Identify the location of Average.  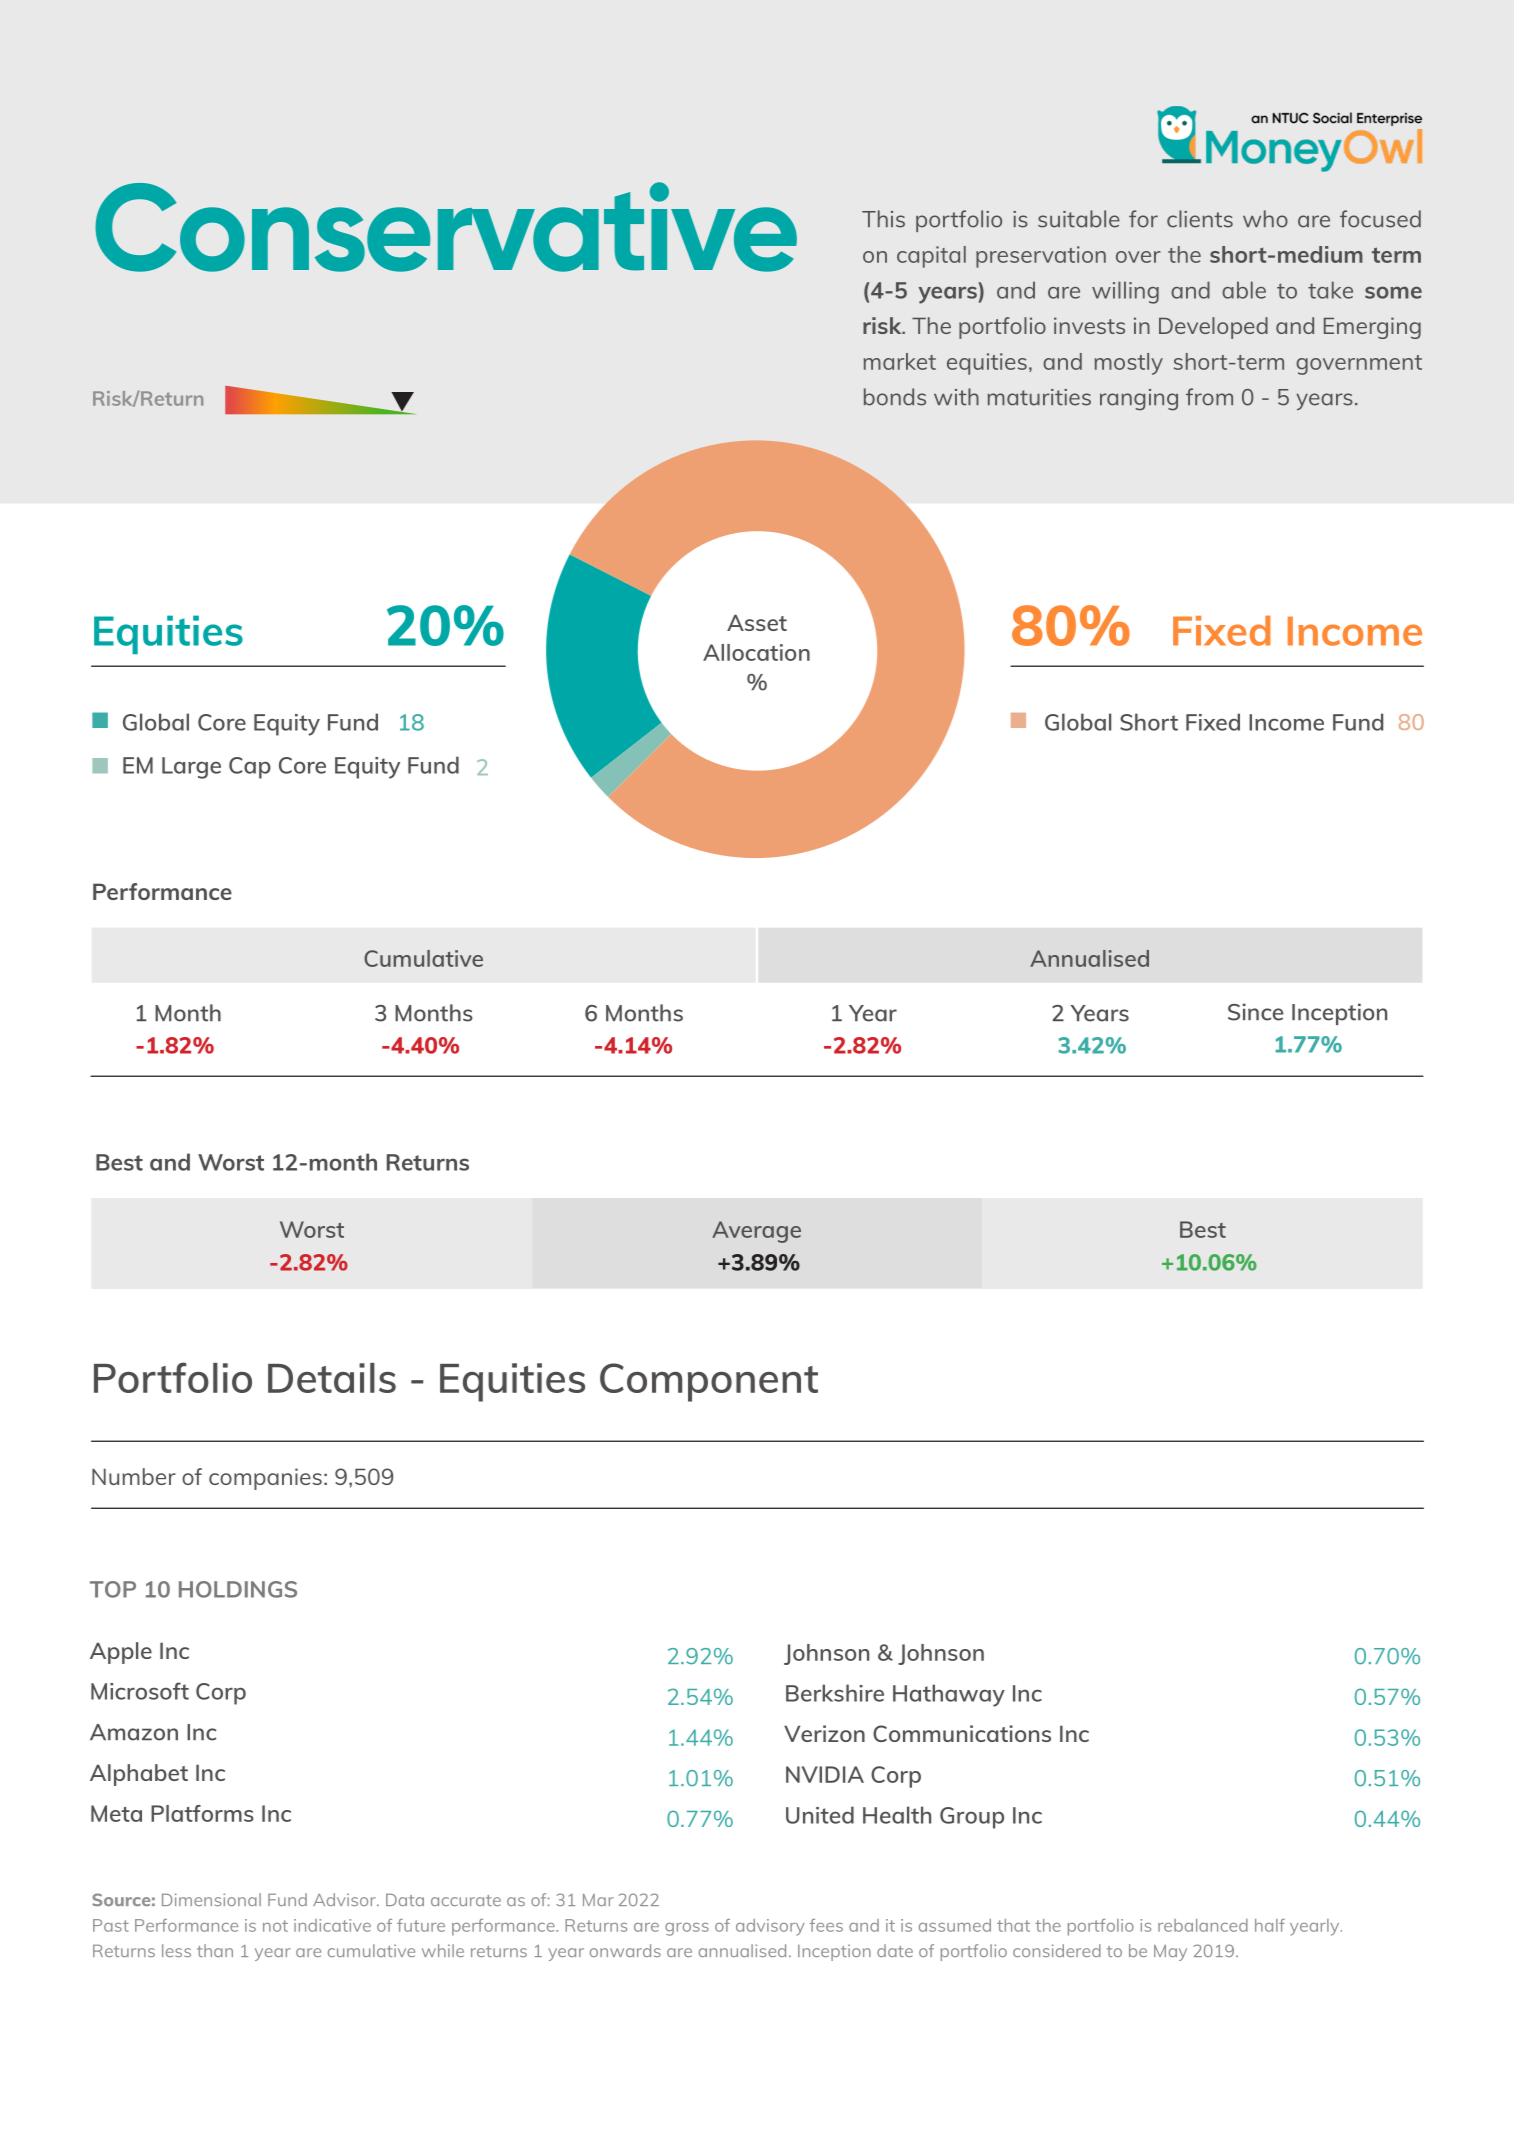
(756, 1232).
